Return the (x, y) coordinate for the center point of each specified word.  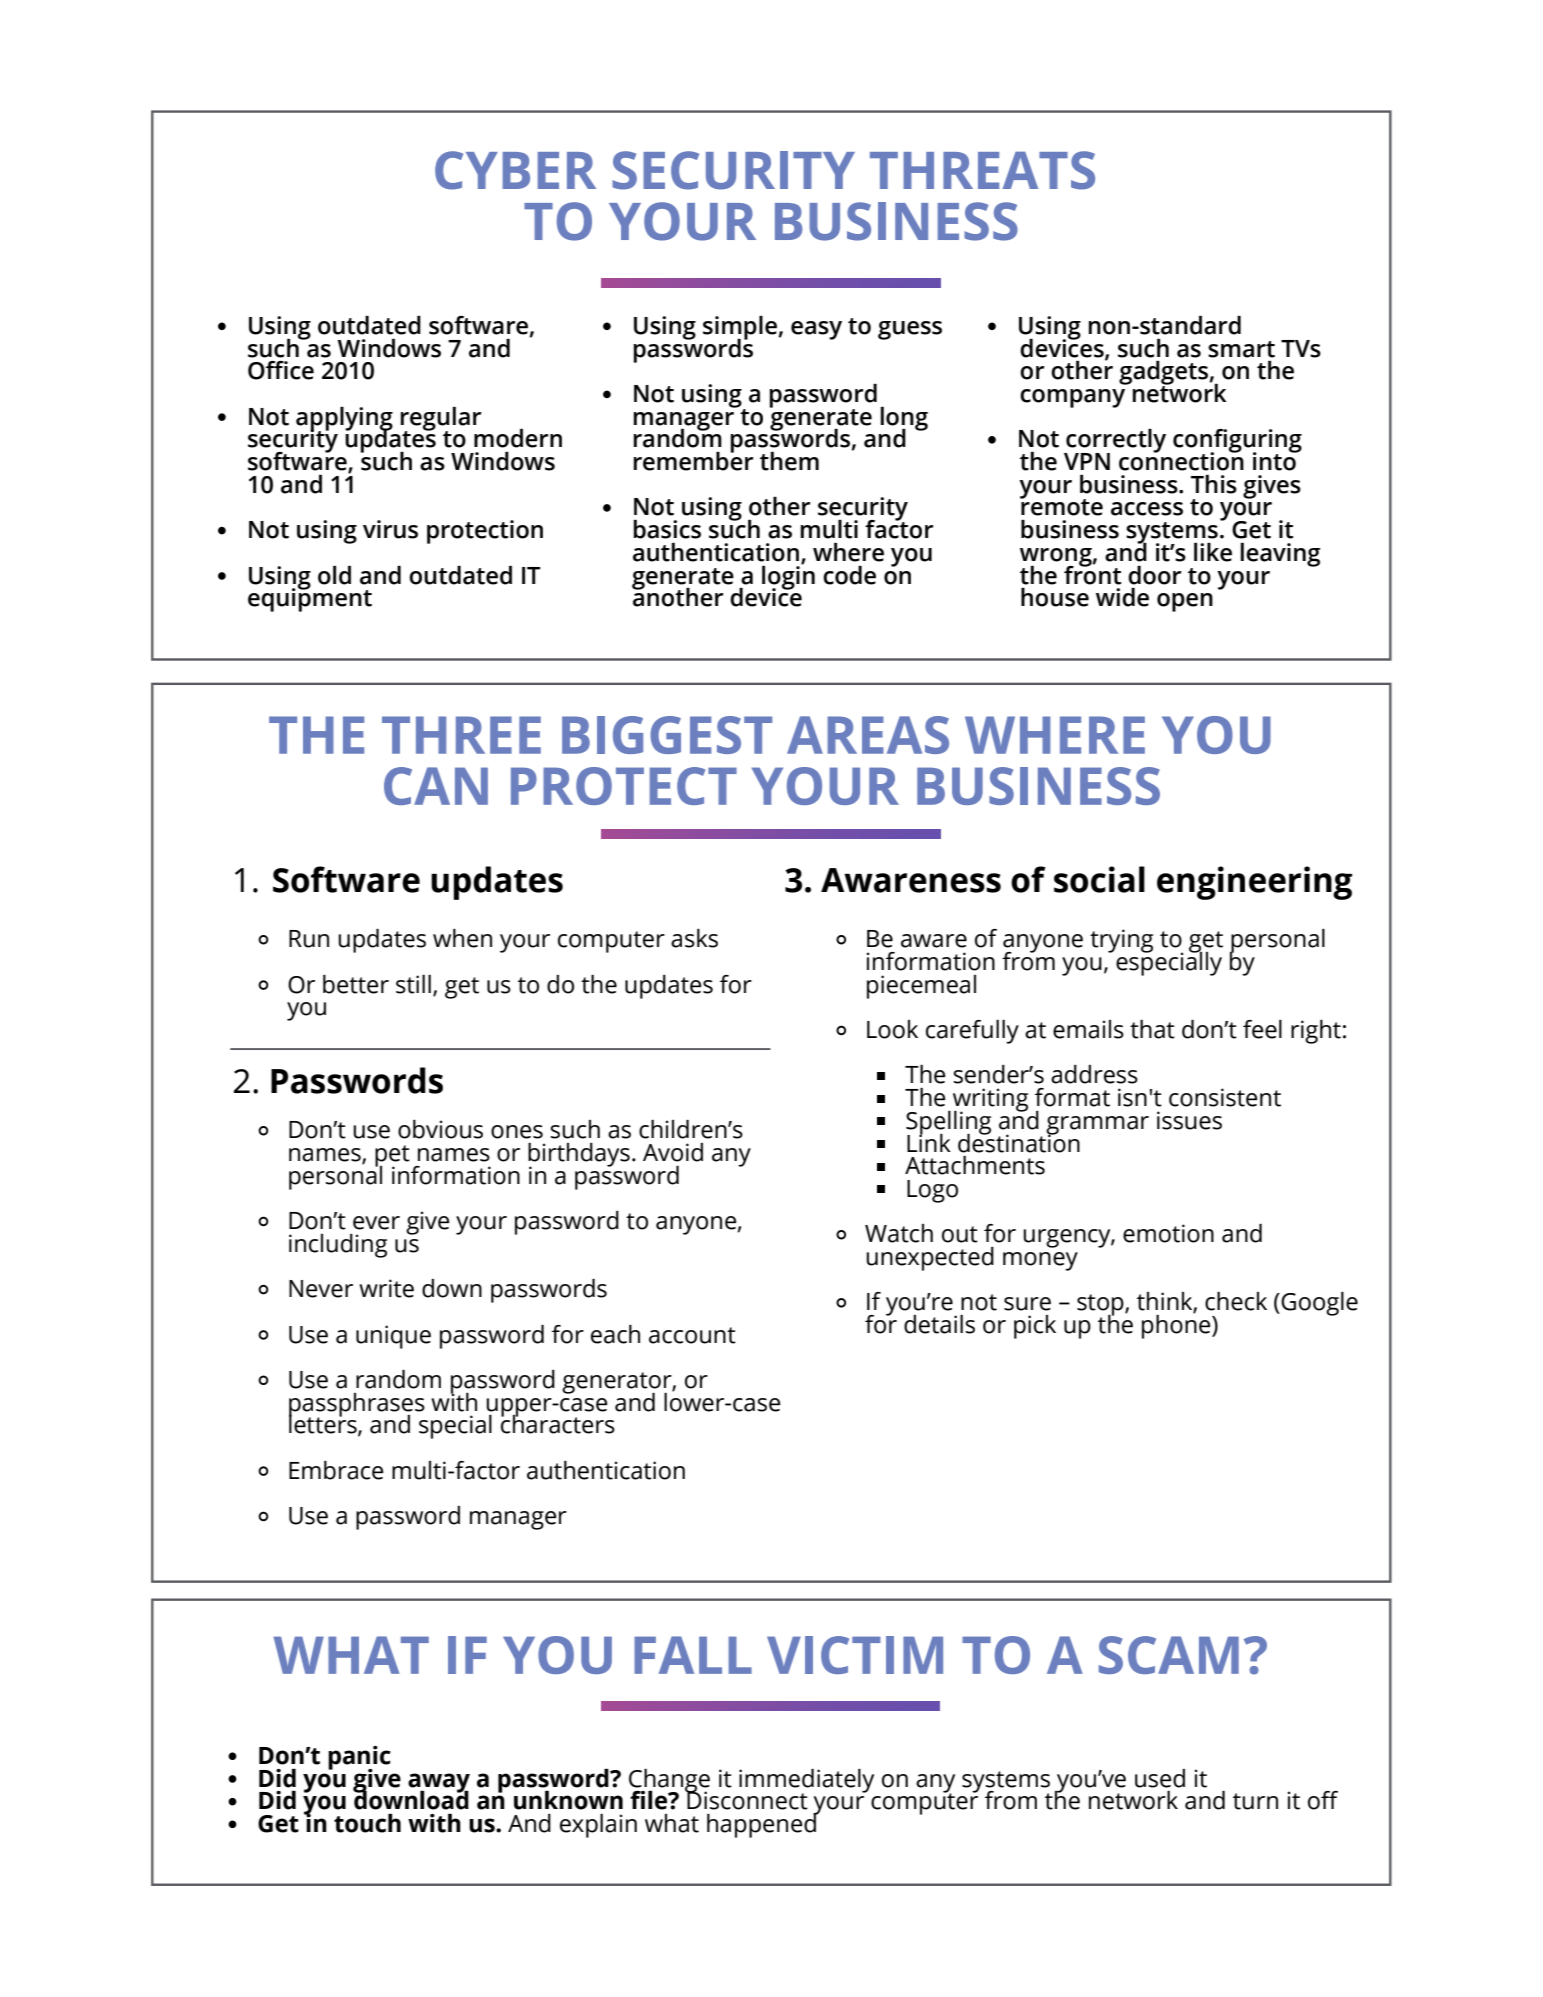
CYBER (515, 170)
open (1185, 602)
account (692, 1335)
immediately (806, 1782)
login (788, 577)
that (1152, 1029)
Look (892, 1029)
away (439, 1784)
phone (1177, 1325)
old (334, 575)
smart (1241, 349)
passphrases (357, 1406)
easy (816, 330)
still (413, 984)
